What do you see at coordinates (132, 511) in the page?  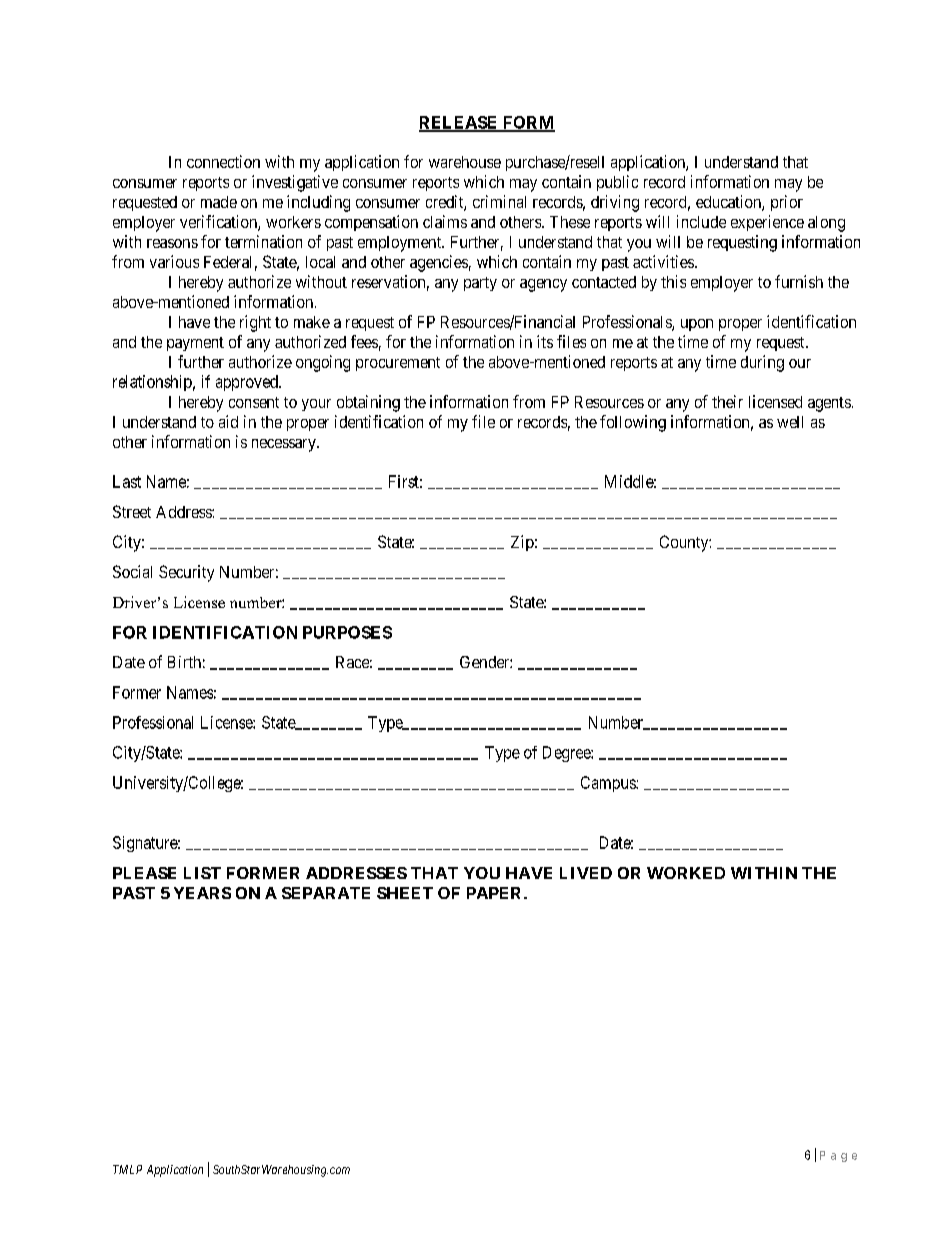 I see `Street` at bounding box center [132, 511].
